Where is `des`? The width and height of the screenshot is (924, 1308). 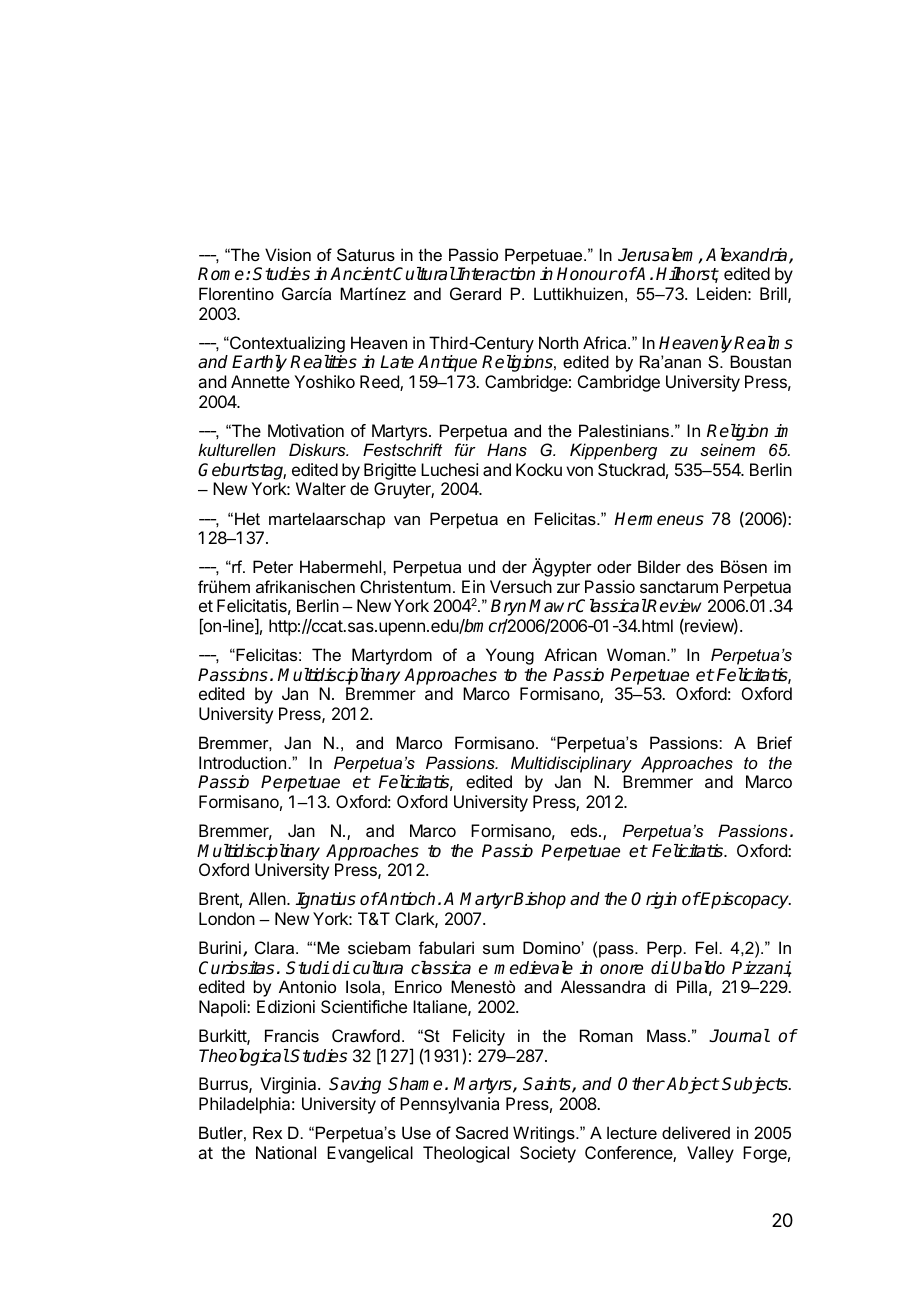 des is located at coordinates (700, 566).
